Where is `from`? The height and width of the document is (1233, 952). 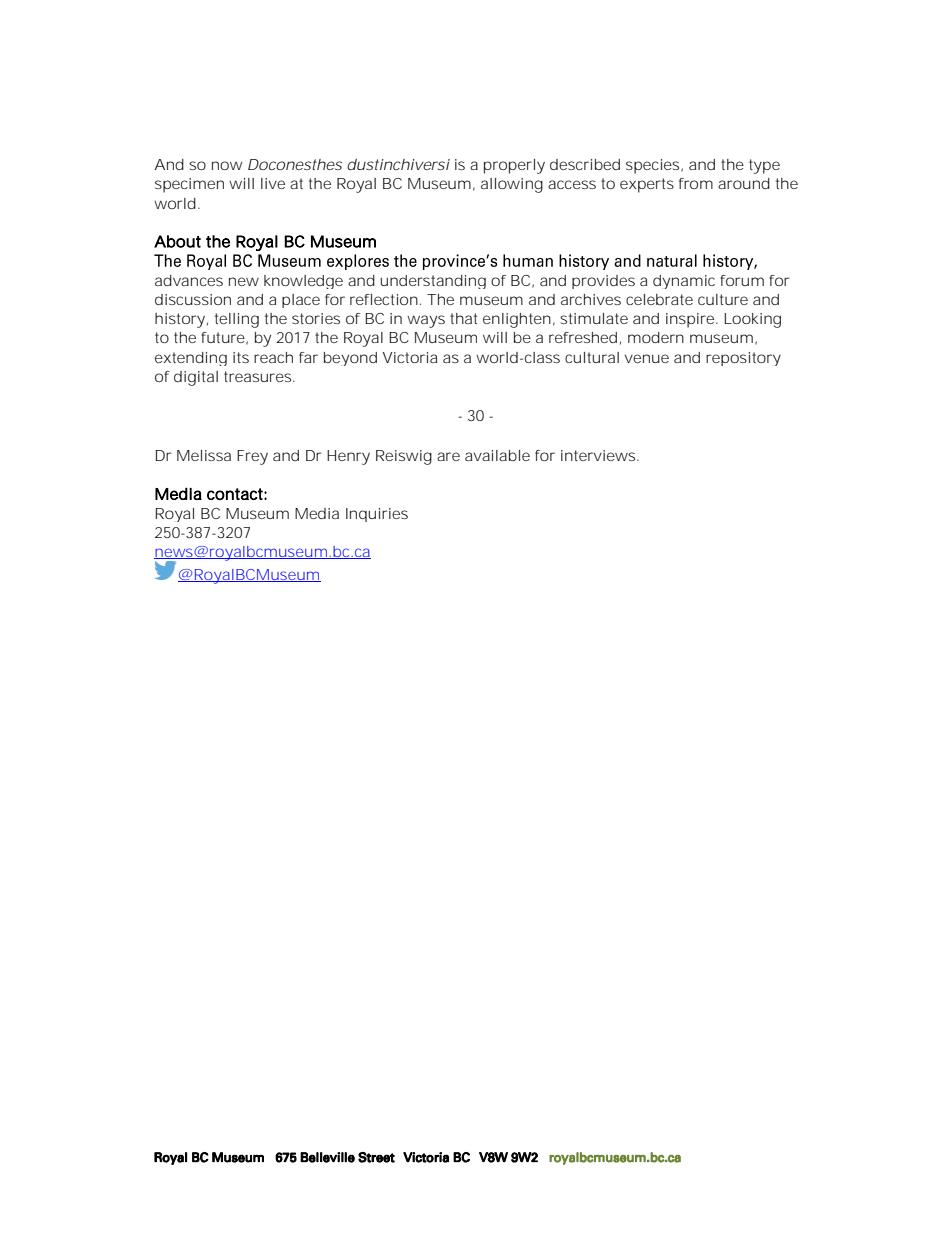
from is located at coordinates (696, 183).
